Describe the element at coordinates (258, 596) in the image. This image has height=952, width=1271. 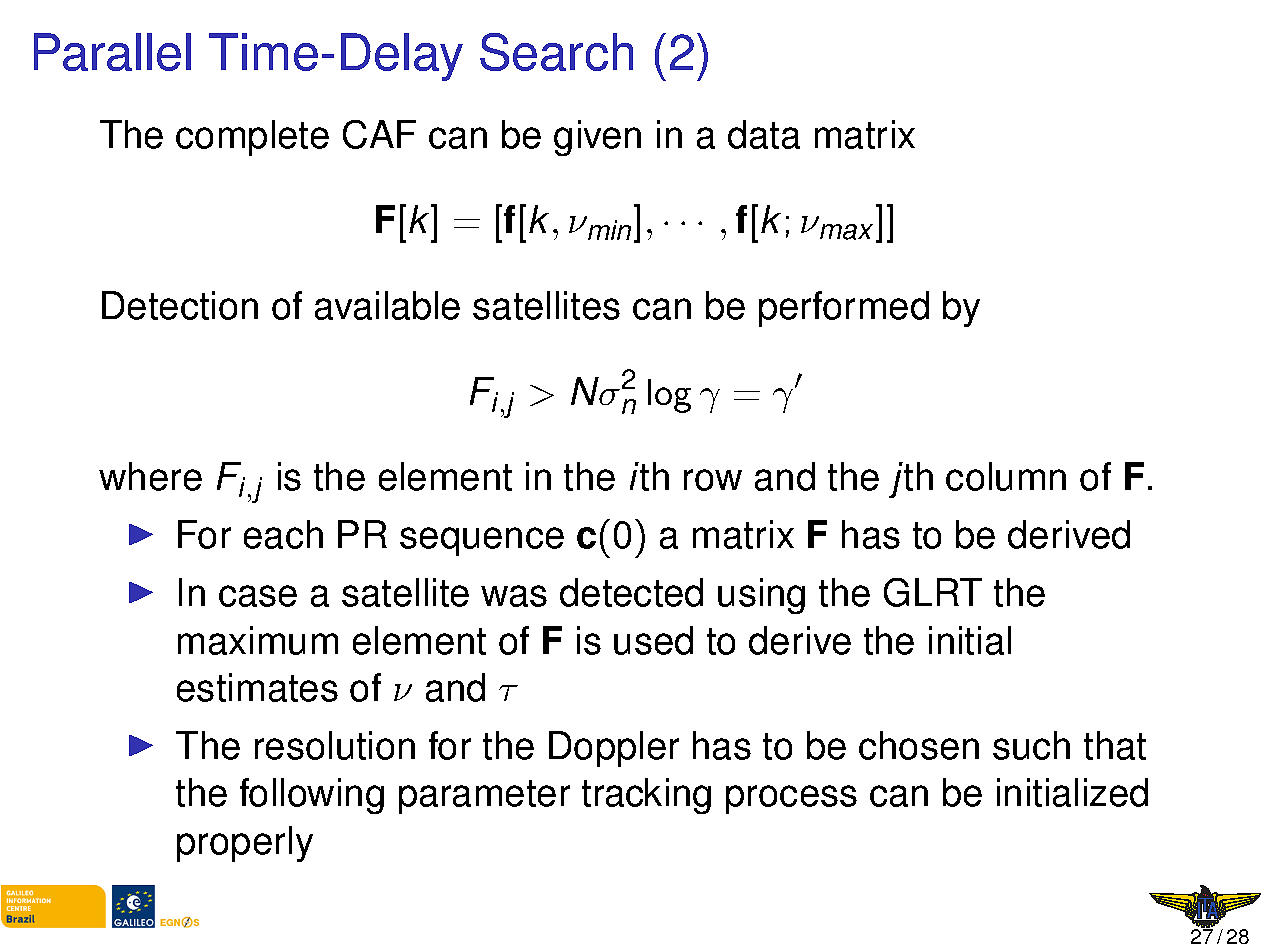
I see `case` at that location.
